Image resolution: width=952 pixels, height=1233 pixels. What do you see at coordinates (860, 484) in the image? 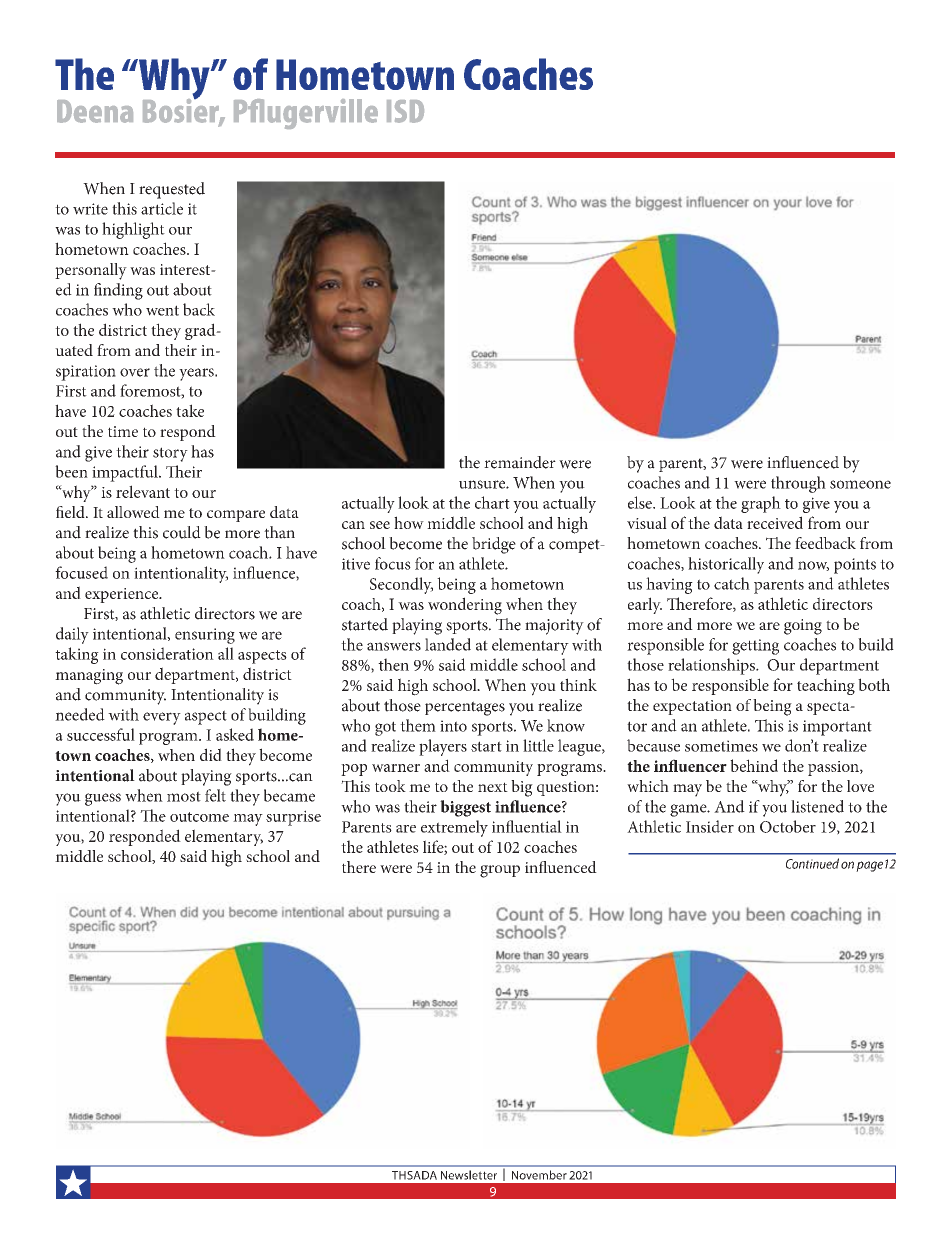
I see `someone` at bounding box center [860, 484].
